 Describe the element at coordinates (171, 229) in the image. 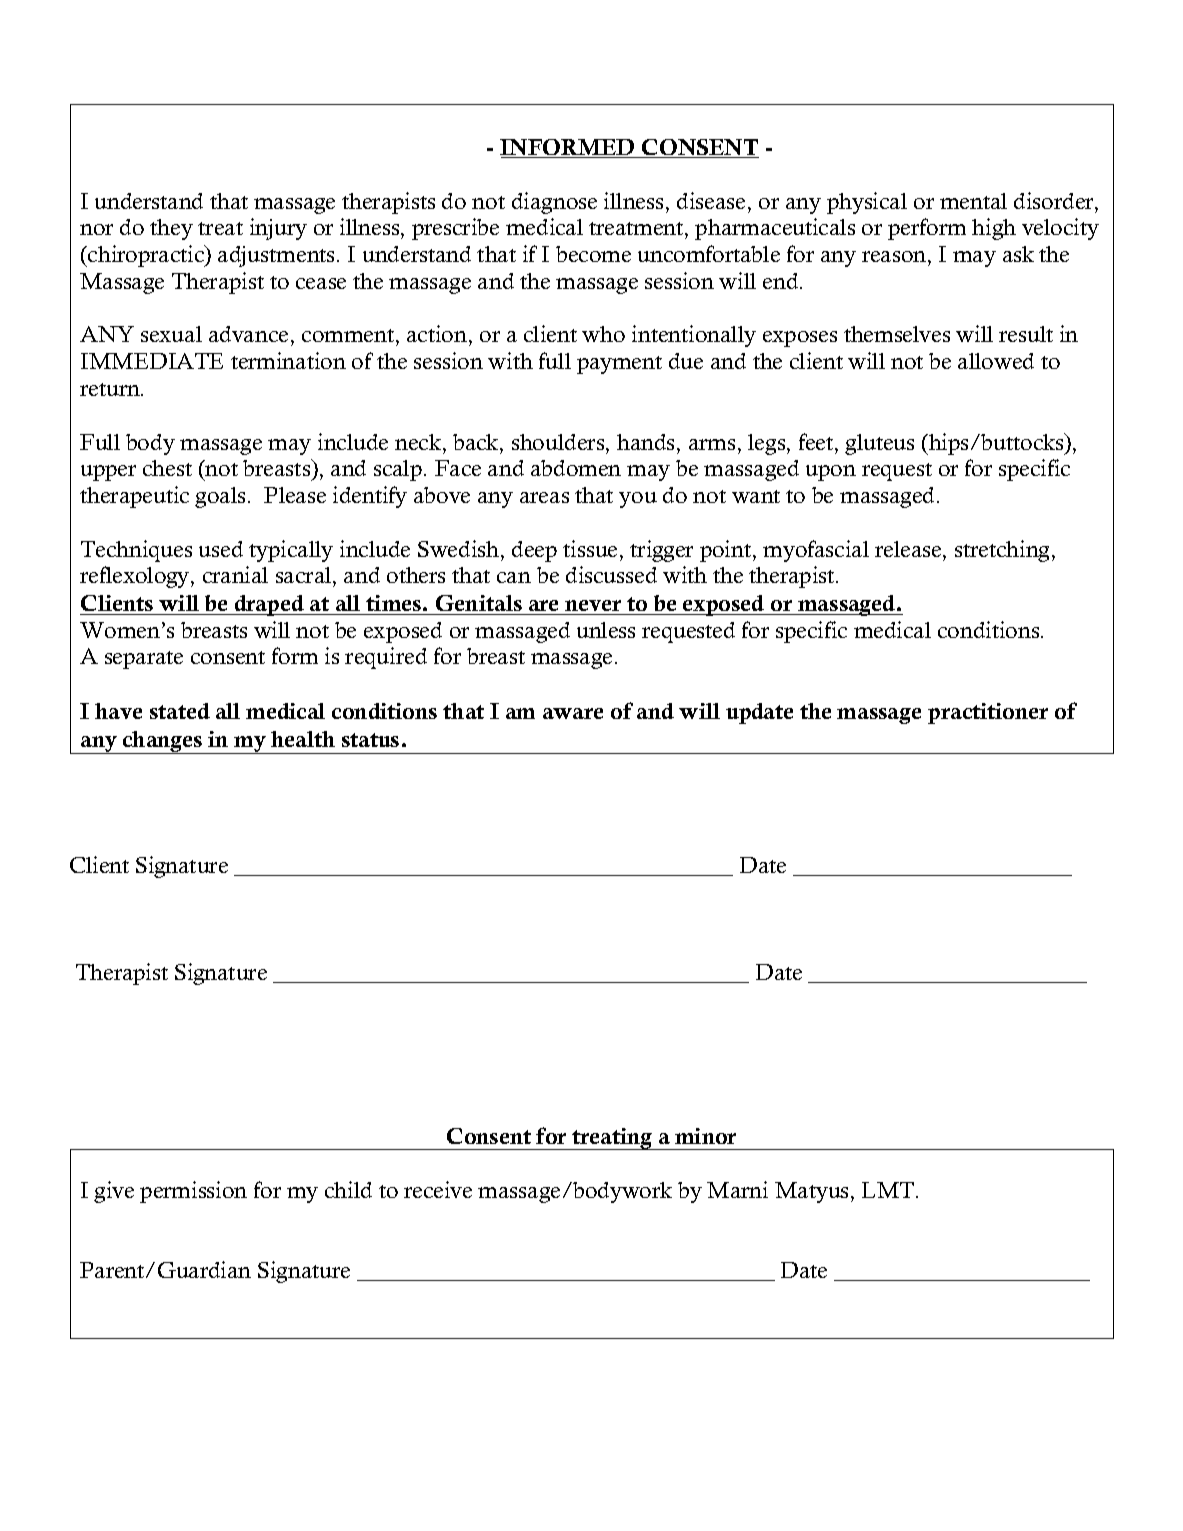

I see `they` at that location.
